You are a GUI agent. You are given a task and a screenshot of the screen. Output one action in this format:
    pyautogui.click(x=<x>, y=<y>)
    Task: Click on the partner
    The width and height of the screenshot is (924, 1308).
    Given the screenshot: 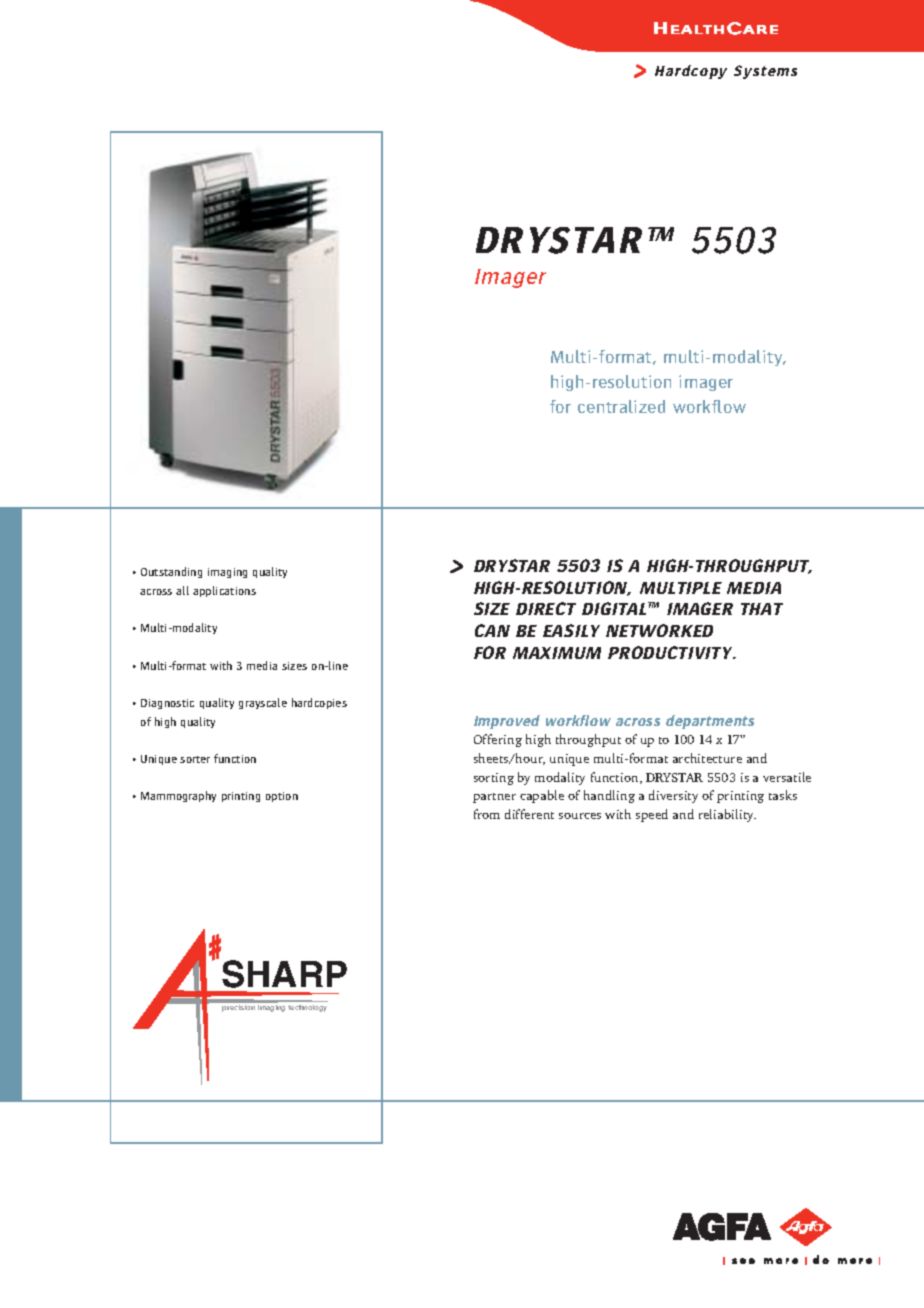 What is the action you would take?
    pyautogui.click(x=494, y=798)
